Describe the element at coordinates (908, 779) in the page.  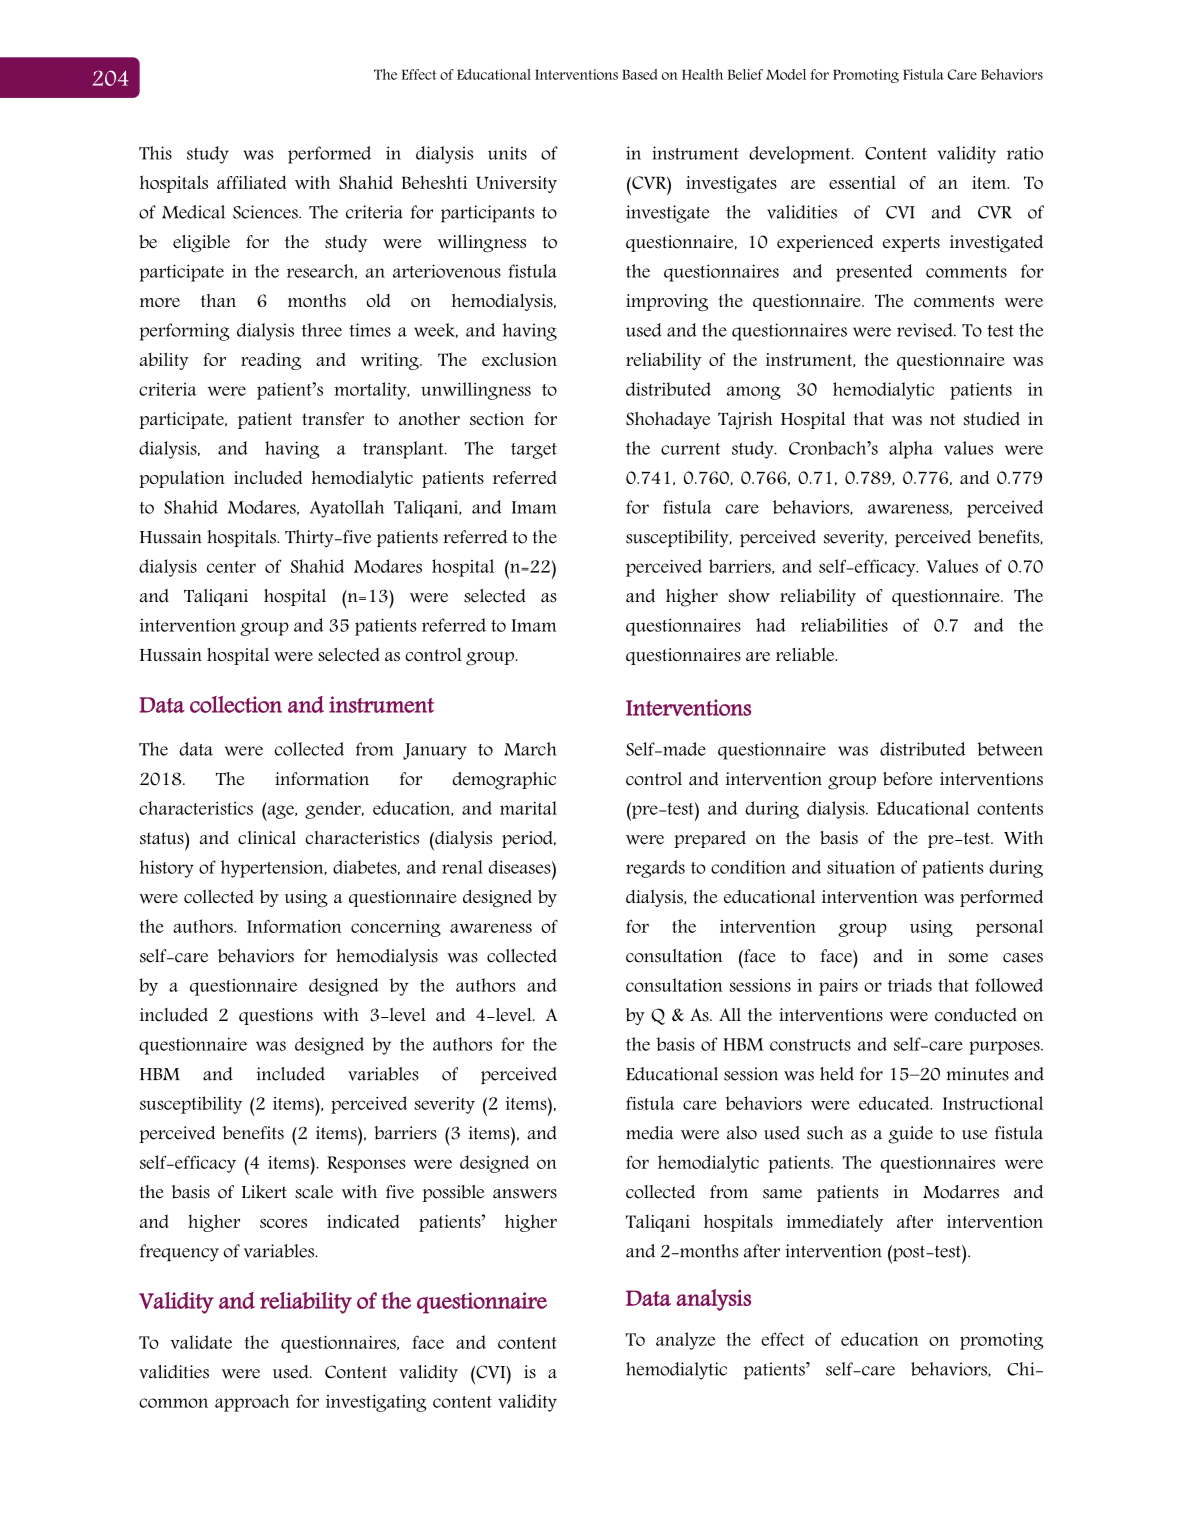
I see `before` at that location.
